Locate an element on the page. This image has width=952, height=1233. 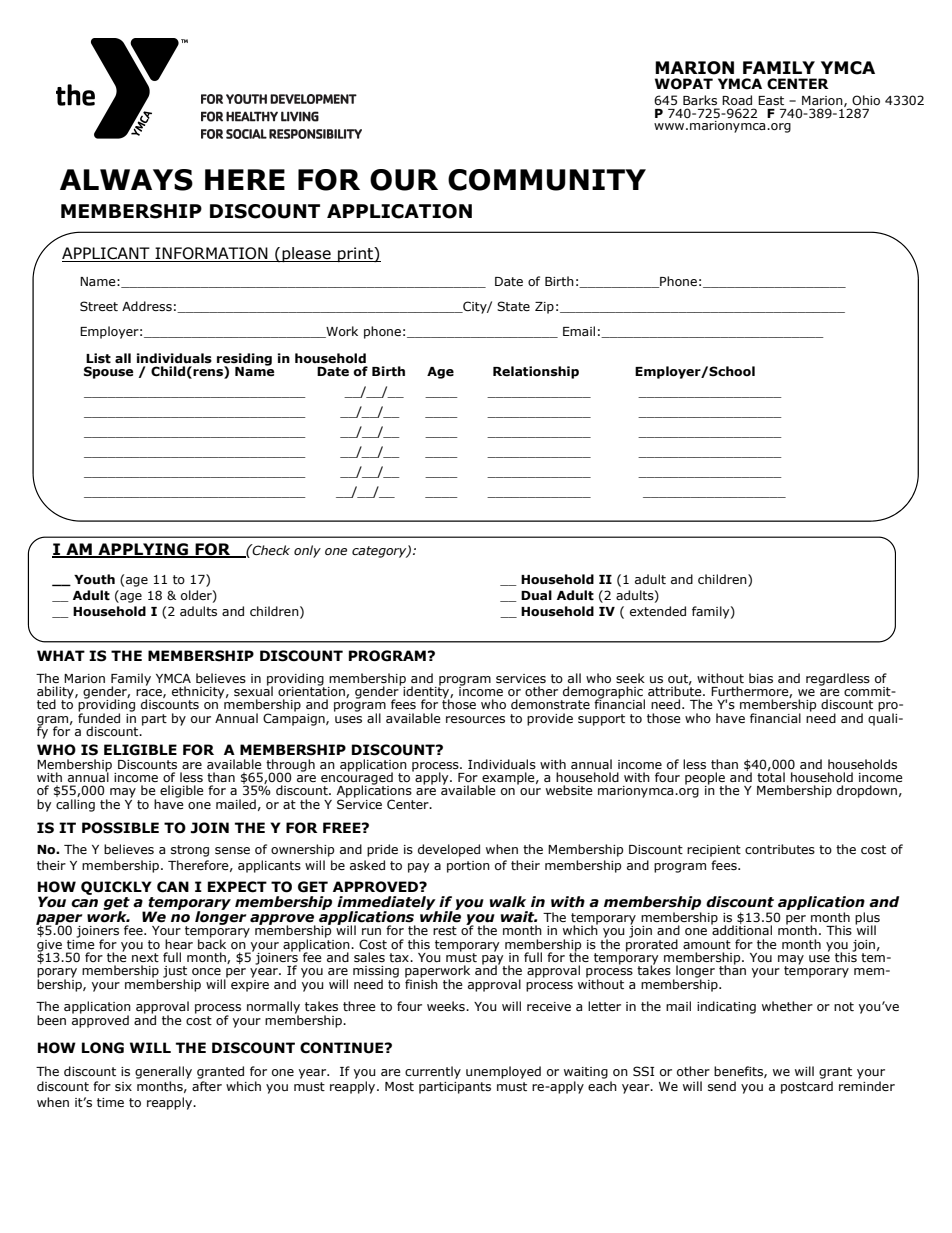
extended is located at coordinates (658, 611).
